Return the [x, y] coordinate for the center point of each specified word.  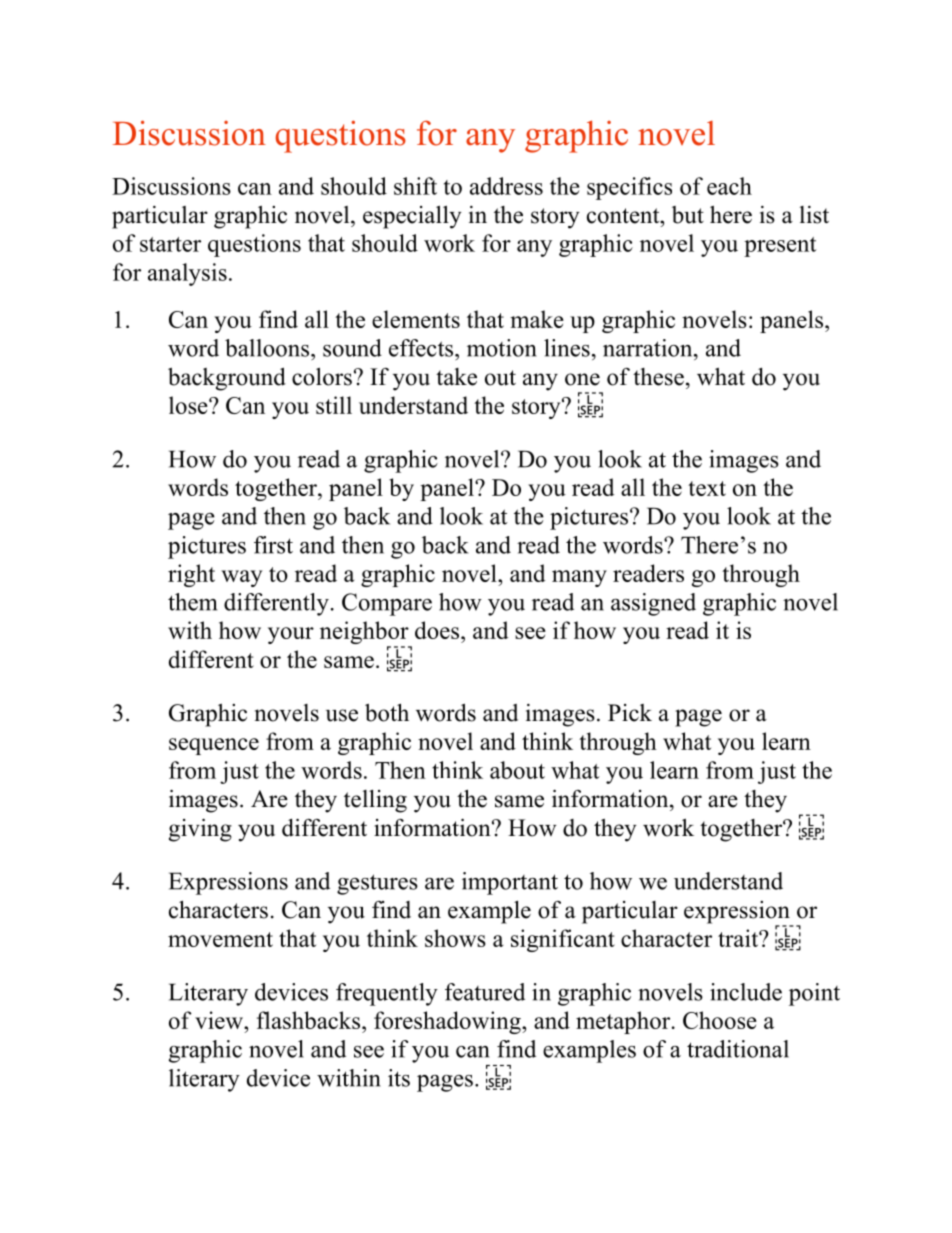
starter [170, 244]
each [729, 186]
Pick [630, 713]
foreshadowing [448, 1022]
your [291, 635]
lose [189, 405]
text [707, 488]
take [456, 377]
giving [200, 830]
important [510, 883]
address [506, 186]
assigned [653, 604]
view [220, 1020]
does [438, 630]
